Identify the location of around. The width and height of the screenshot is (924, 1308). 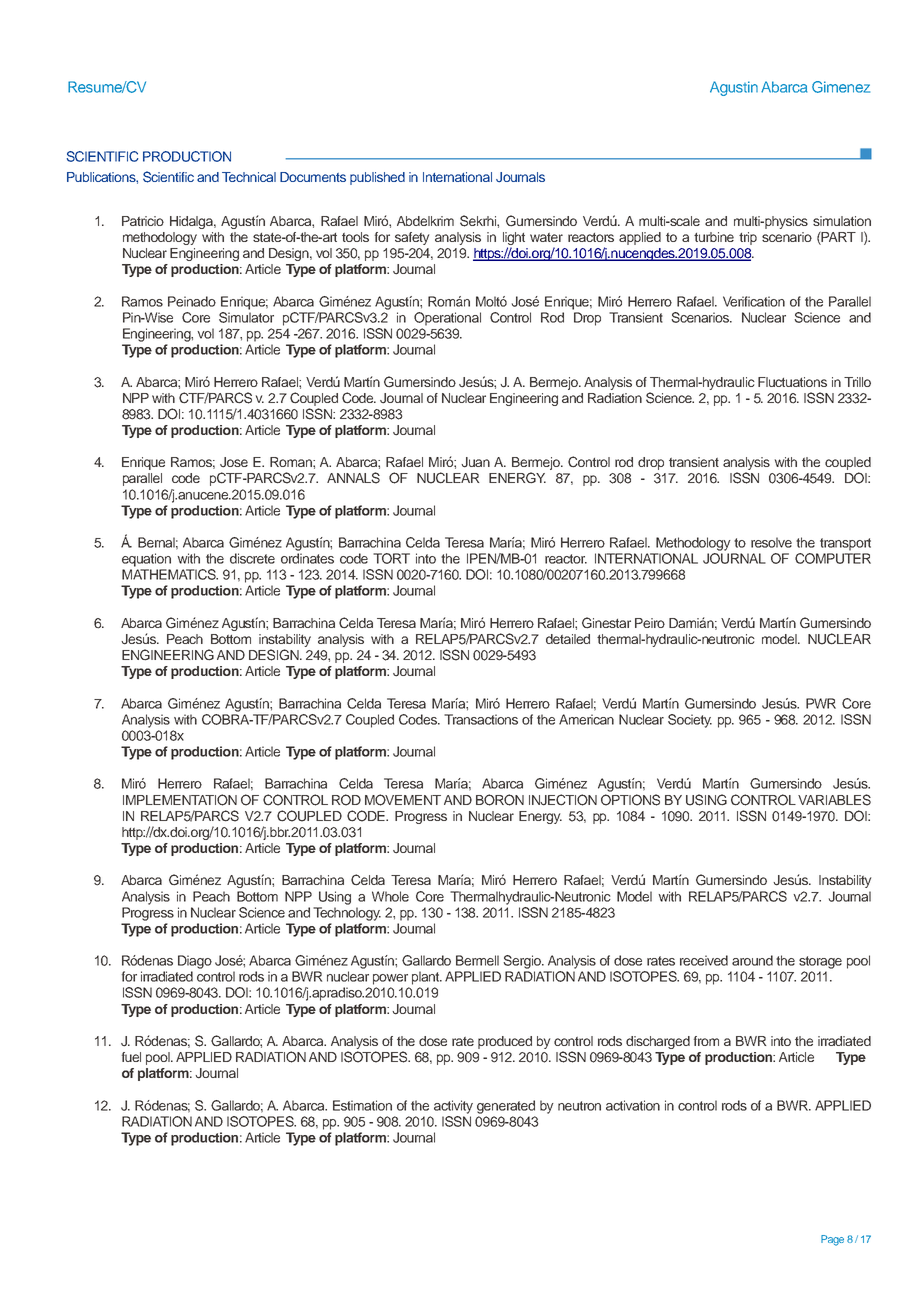
(752, 960).
